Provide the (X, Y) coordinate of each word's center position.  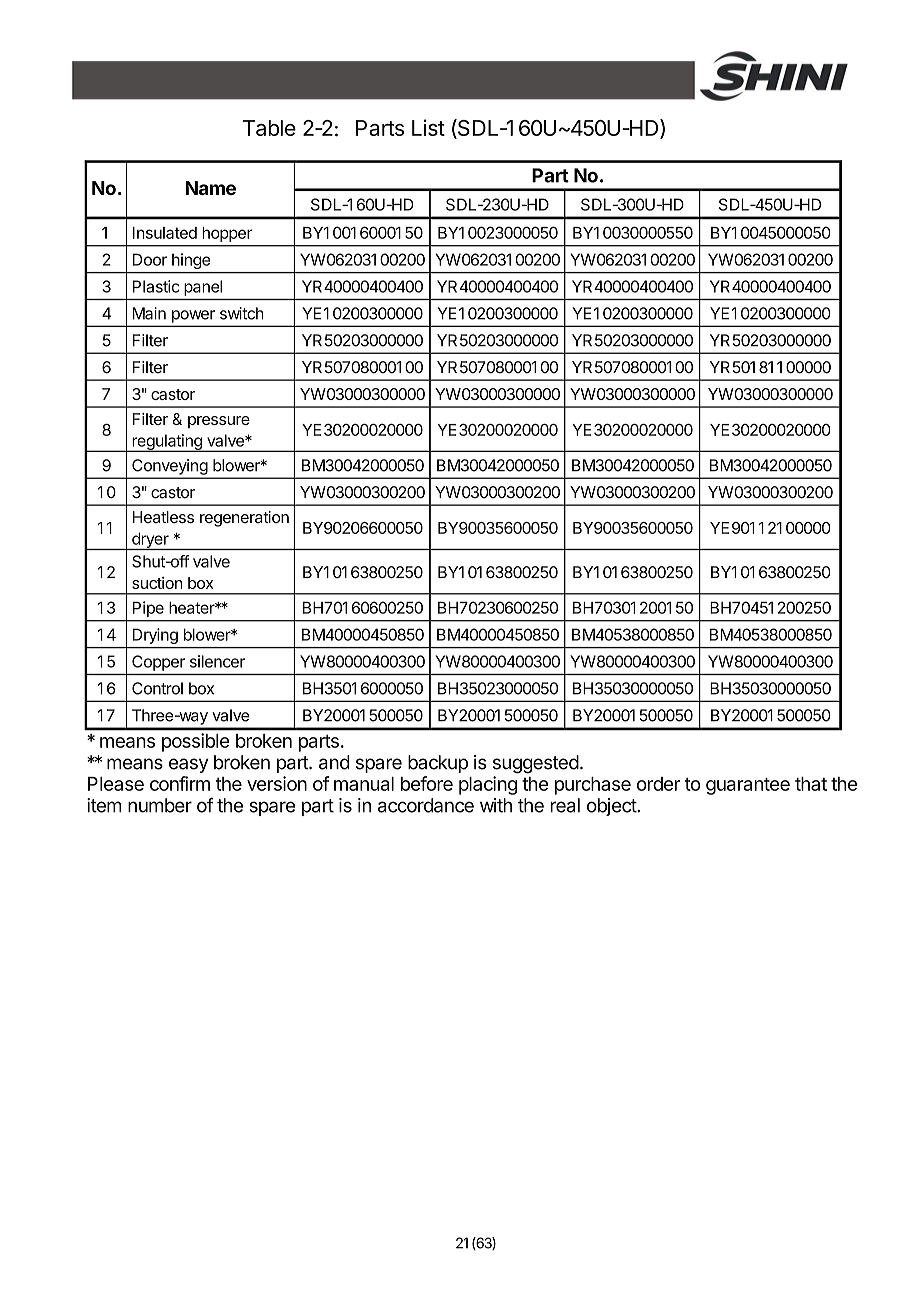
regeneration (244, 519)
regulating (167, 443)
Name (210, 188)
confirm (180, 783)
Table (269, 128)
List (428, 127)
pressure (219, 422)
